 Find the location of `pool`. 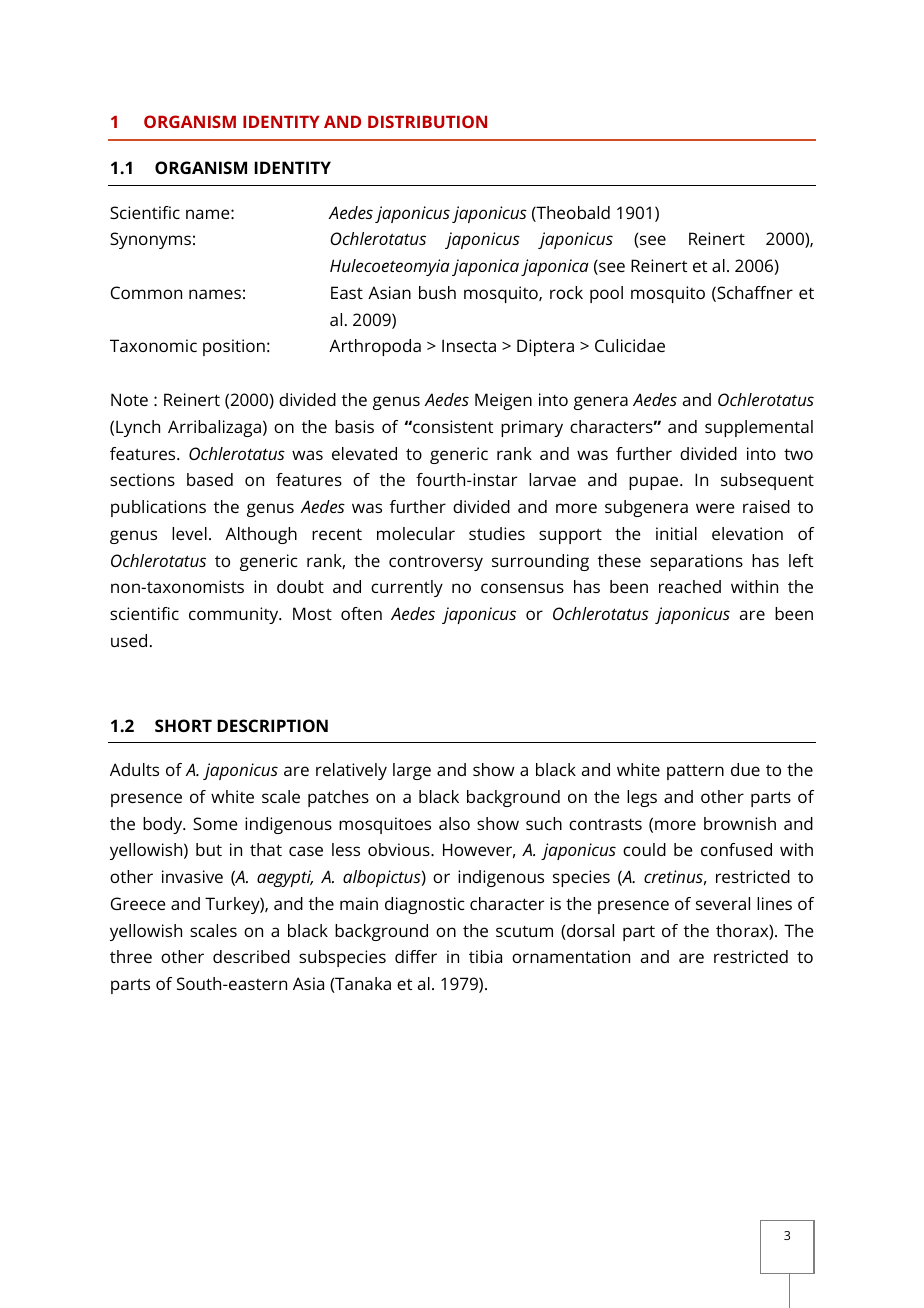

pool is located at coordinates (606, 294).
